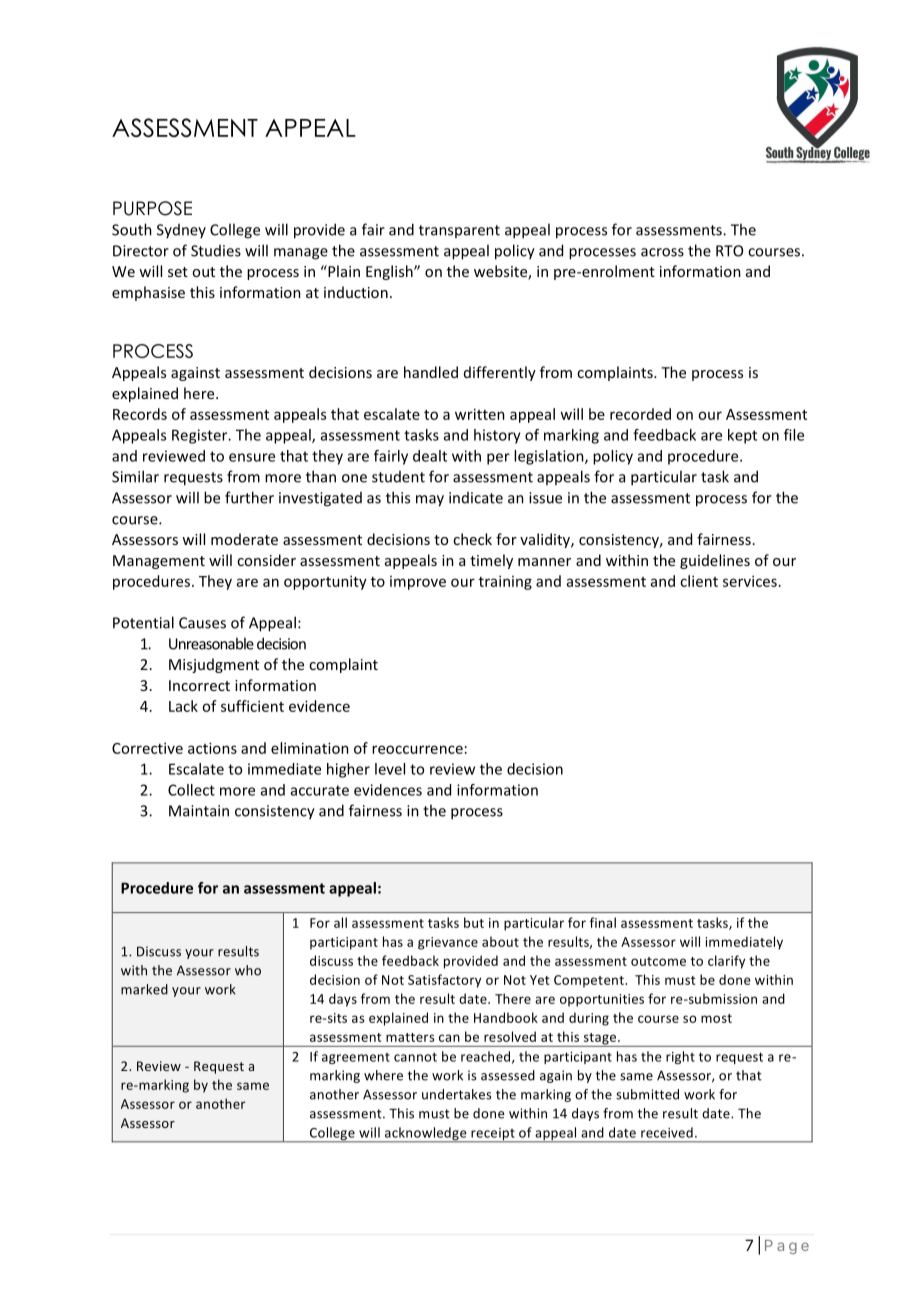  Describe the element at coordinates (603, 922) in the document. I see `final` at that location.
